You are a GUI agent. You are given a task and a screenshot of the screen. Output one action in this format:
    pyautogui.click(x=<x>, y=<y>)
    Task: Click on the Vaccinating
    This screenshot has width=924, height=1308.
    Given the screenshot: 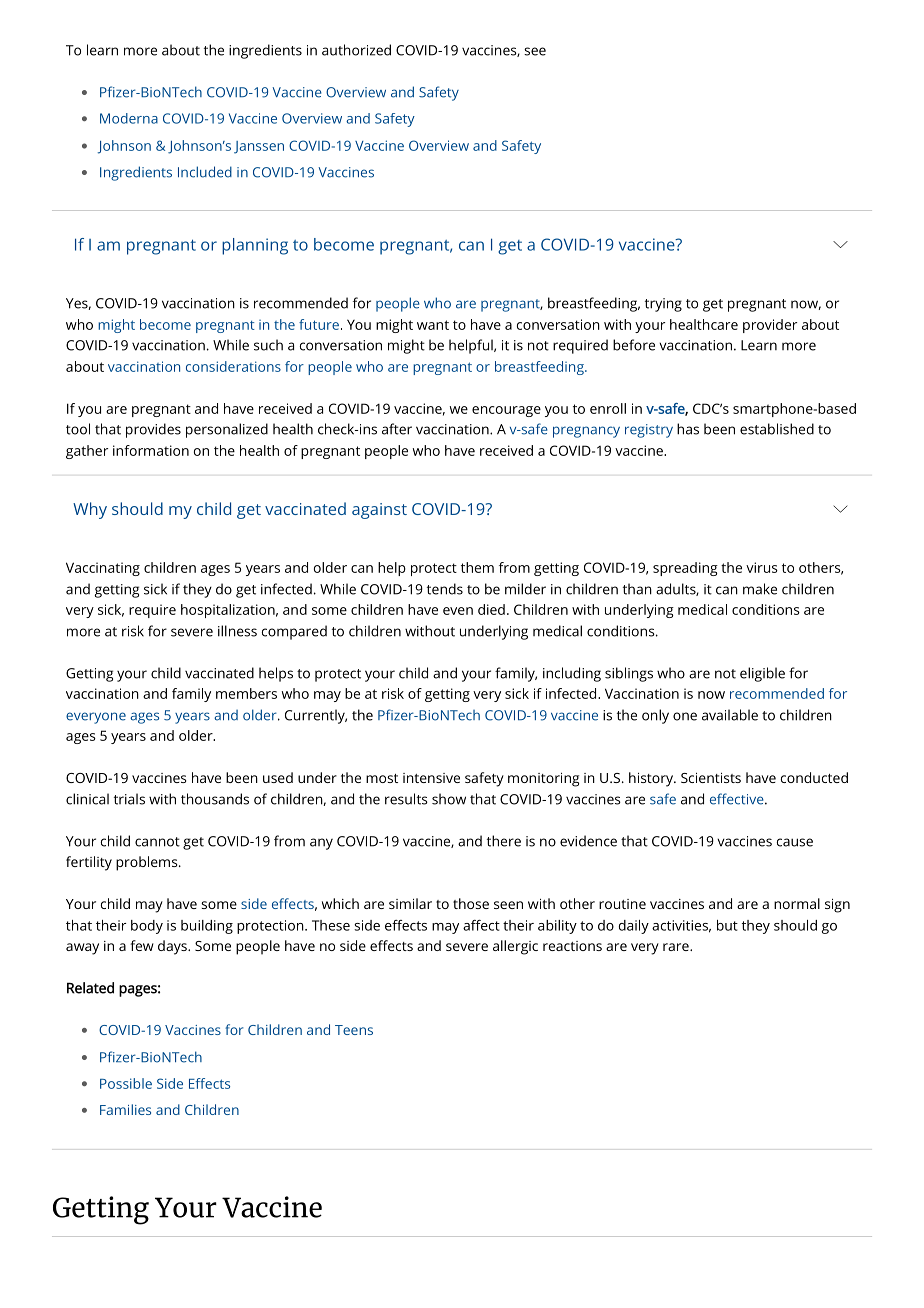 What is the action you would take?
    pyautogui.click(x=103, y=569)
